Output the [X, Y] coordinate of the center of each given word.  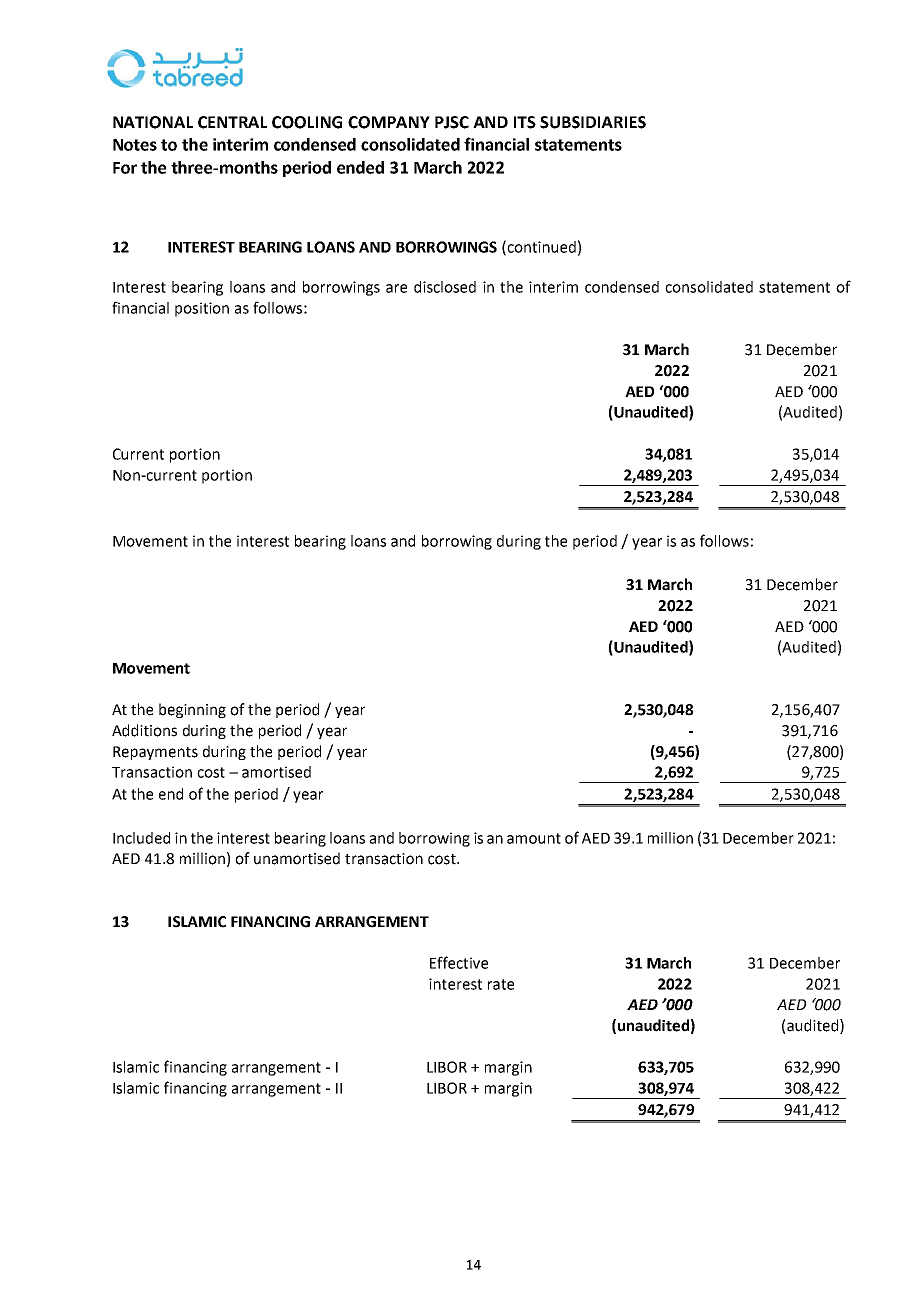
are [396, 288]
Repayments [155, 753]
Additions [144, 730]
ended [360, 167]
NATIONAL [153, 122]
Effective [459, 962]
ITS [525, 122]
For [125, 168]
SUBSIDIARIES [593, 122]
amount [534, 838]
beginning [192, 710]
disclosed [445, 287]
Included [141, 838]
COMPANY [389, 122]
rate [501, 984]
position [202, 309]
